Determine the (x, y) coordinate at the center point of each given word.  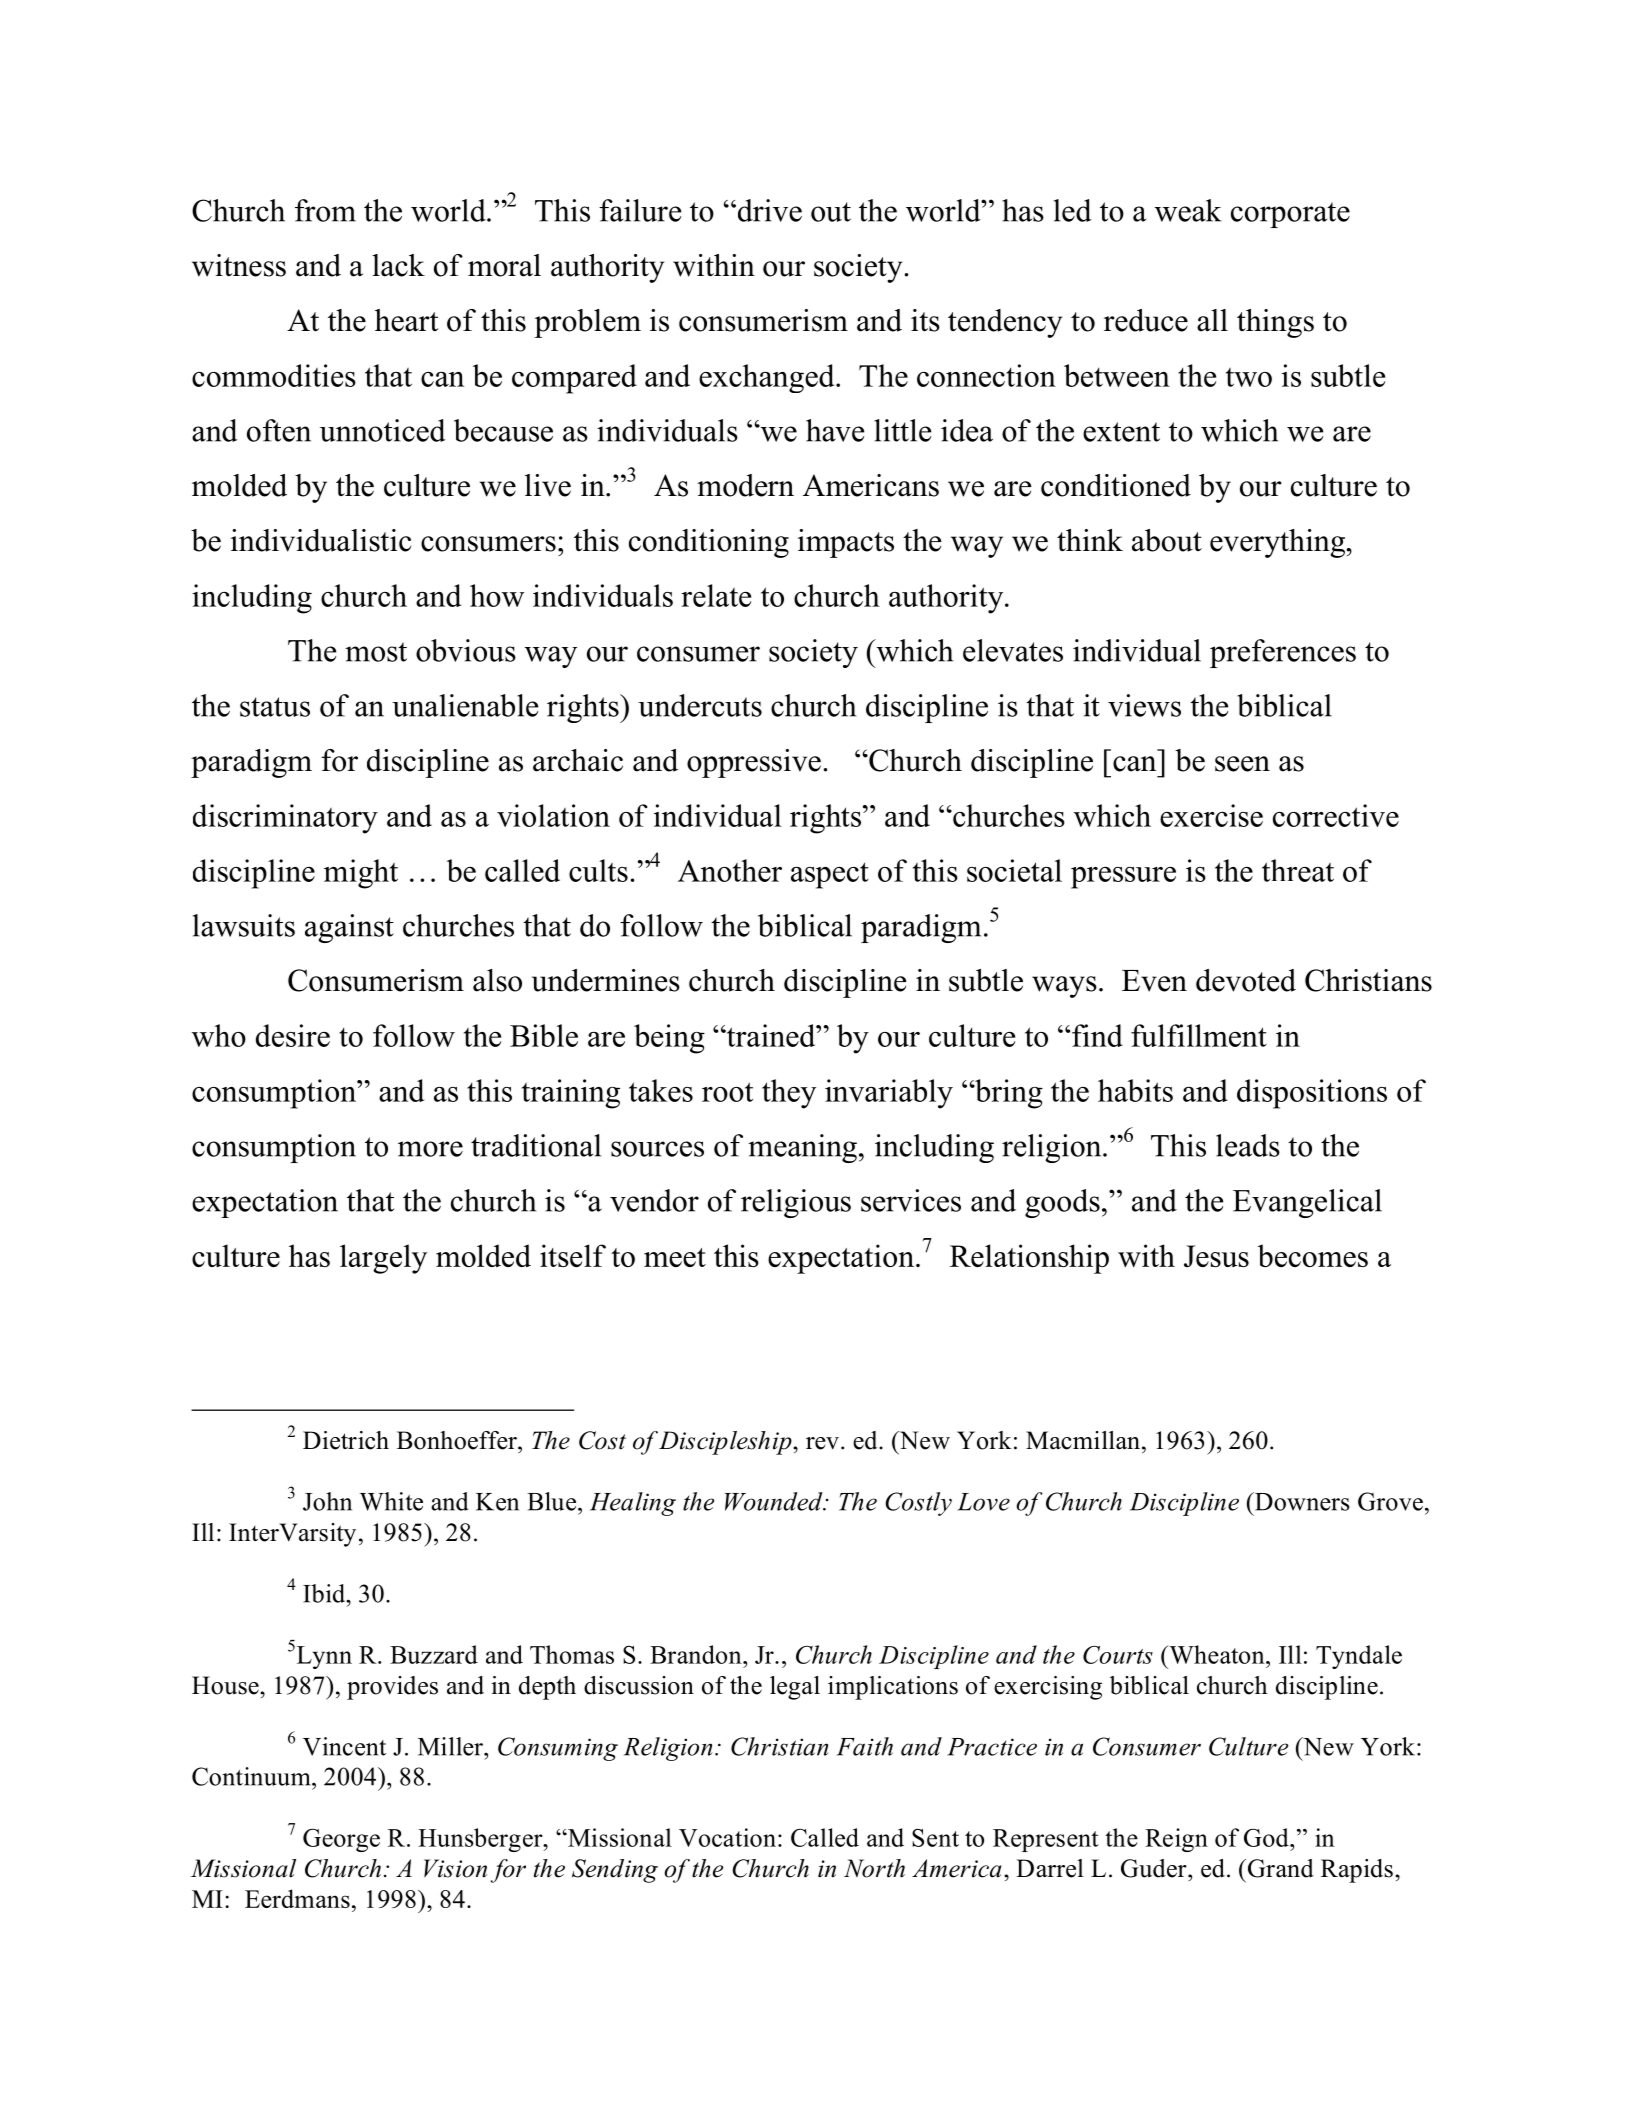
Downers (1301, 1501)
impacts (846, 543)
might (361, 874)
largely (383, 1259)
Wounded (775, 1501)
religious (796, 1203)
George (341, 1840)
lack (398, 265)
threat (1298, 870)
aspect (830, 875)
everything (1279, 543)
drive (768, 210)
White (391, 1501)
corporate (1290, 215)
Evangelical (1307, 1203)
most (376, 652)
